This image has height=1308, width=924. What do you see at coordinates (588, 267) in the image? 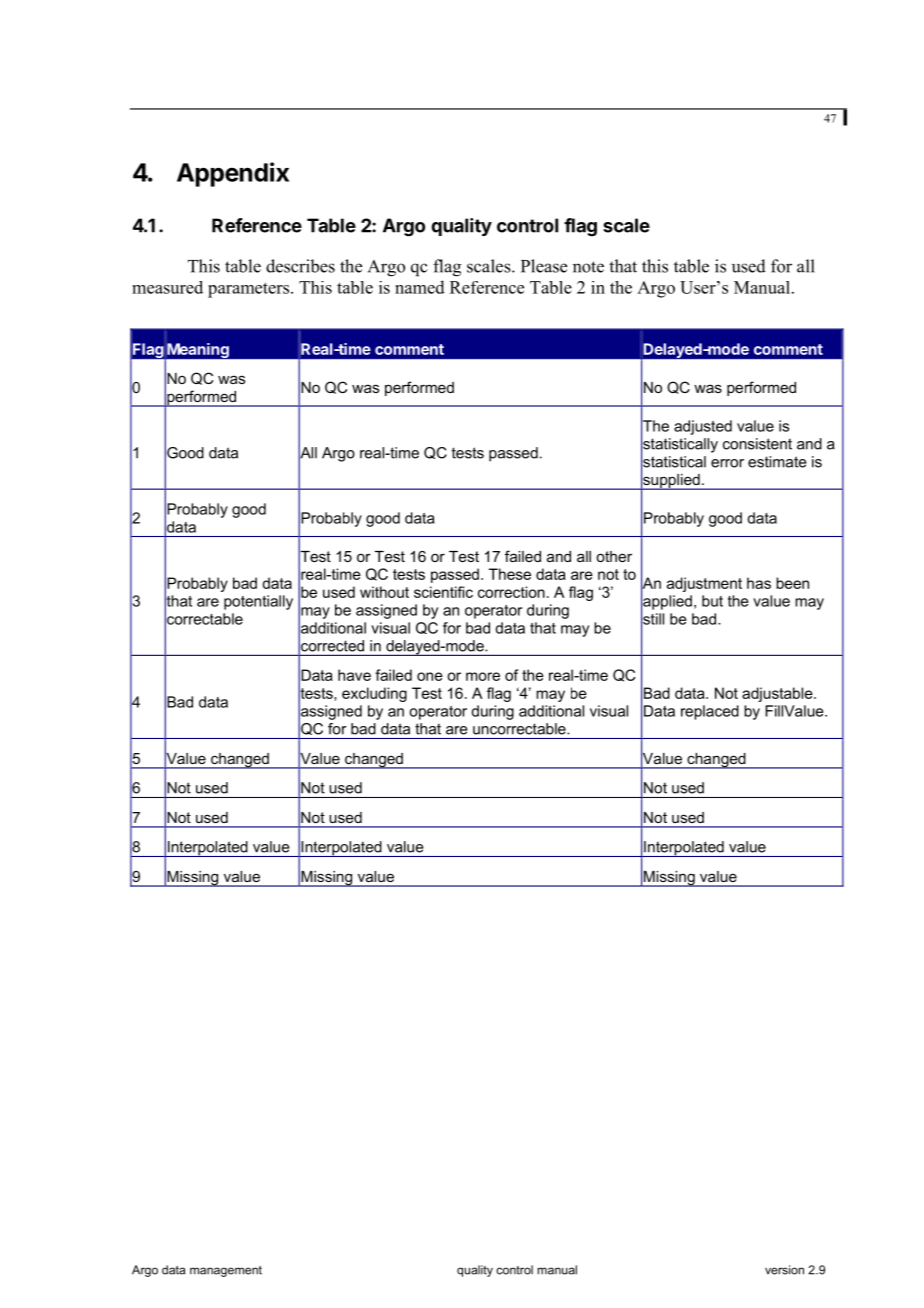
I see `note` at bounding box center [588, 267].
